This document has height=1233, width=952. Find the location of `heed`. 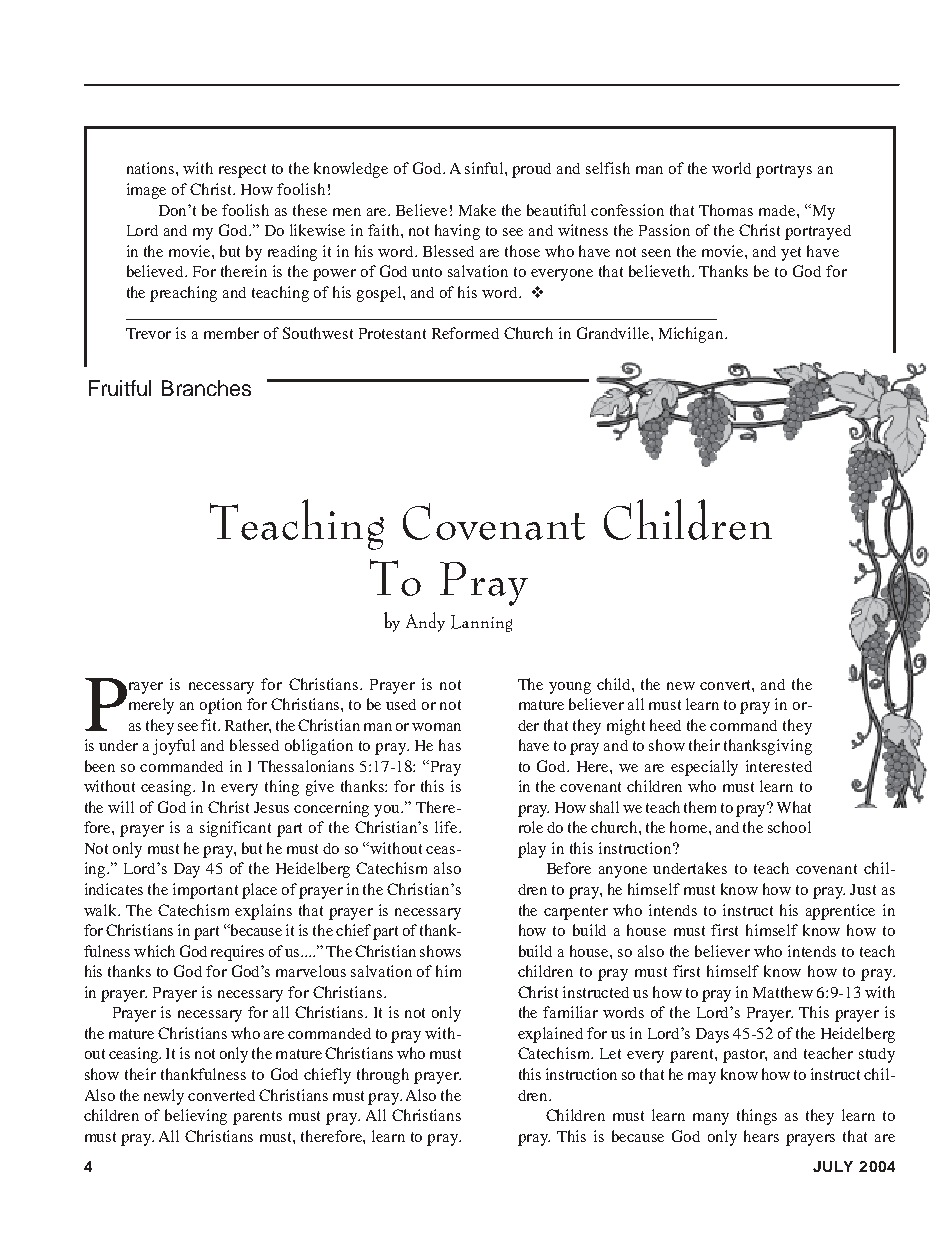

heed is located at coordinates (665, 725).
